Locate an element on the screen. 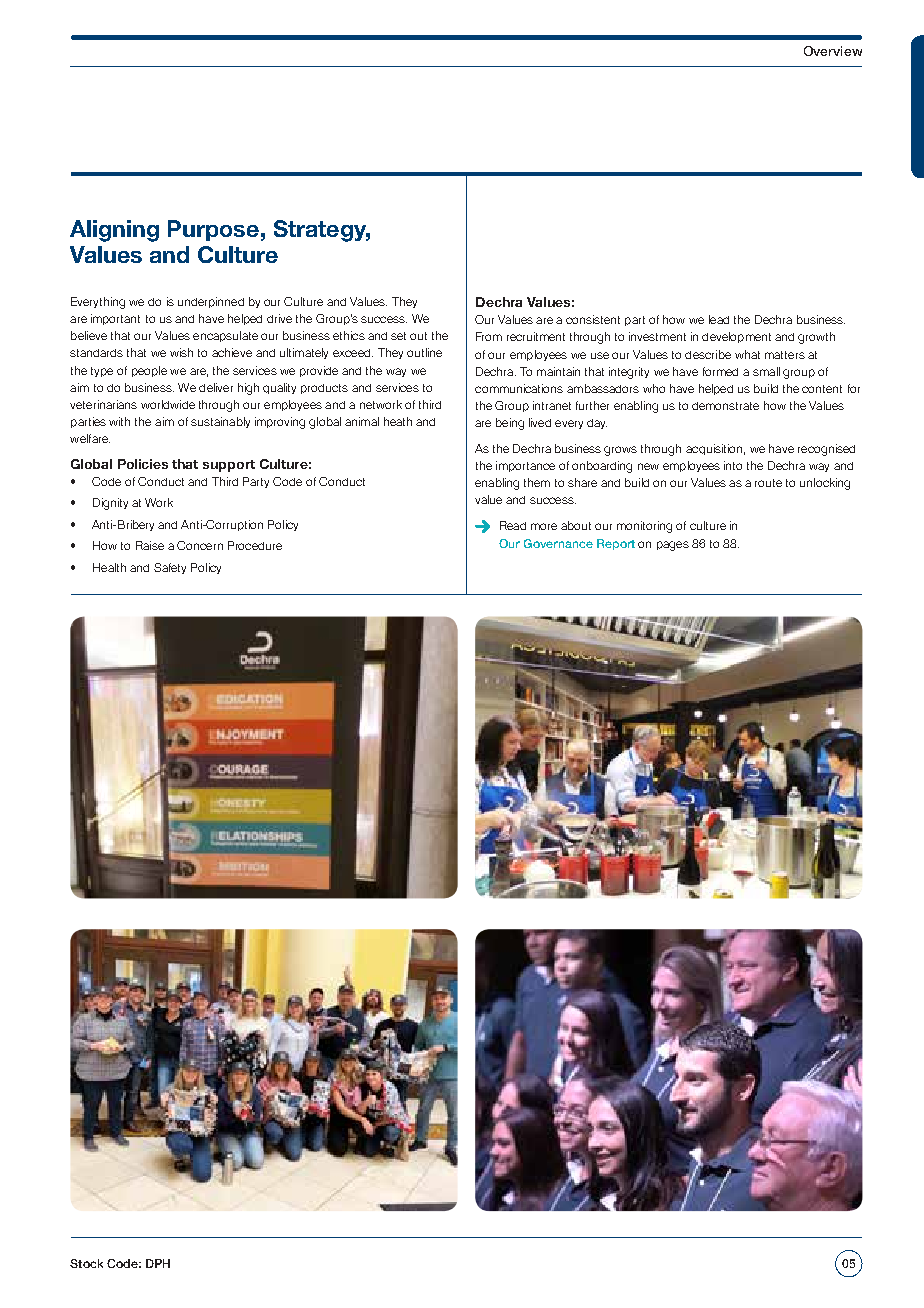 This screenshot has width=924, height=1308. Aligning is located at coordinates (114, 231).
